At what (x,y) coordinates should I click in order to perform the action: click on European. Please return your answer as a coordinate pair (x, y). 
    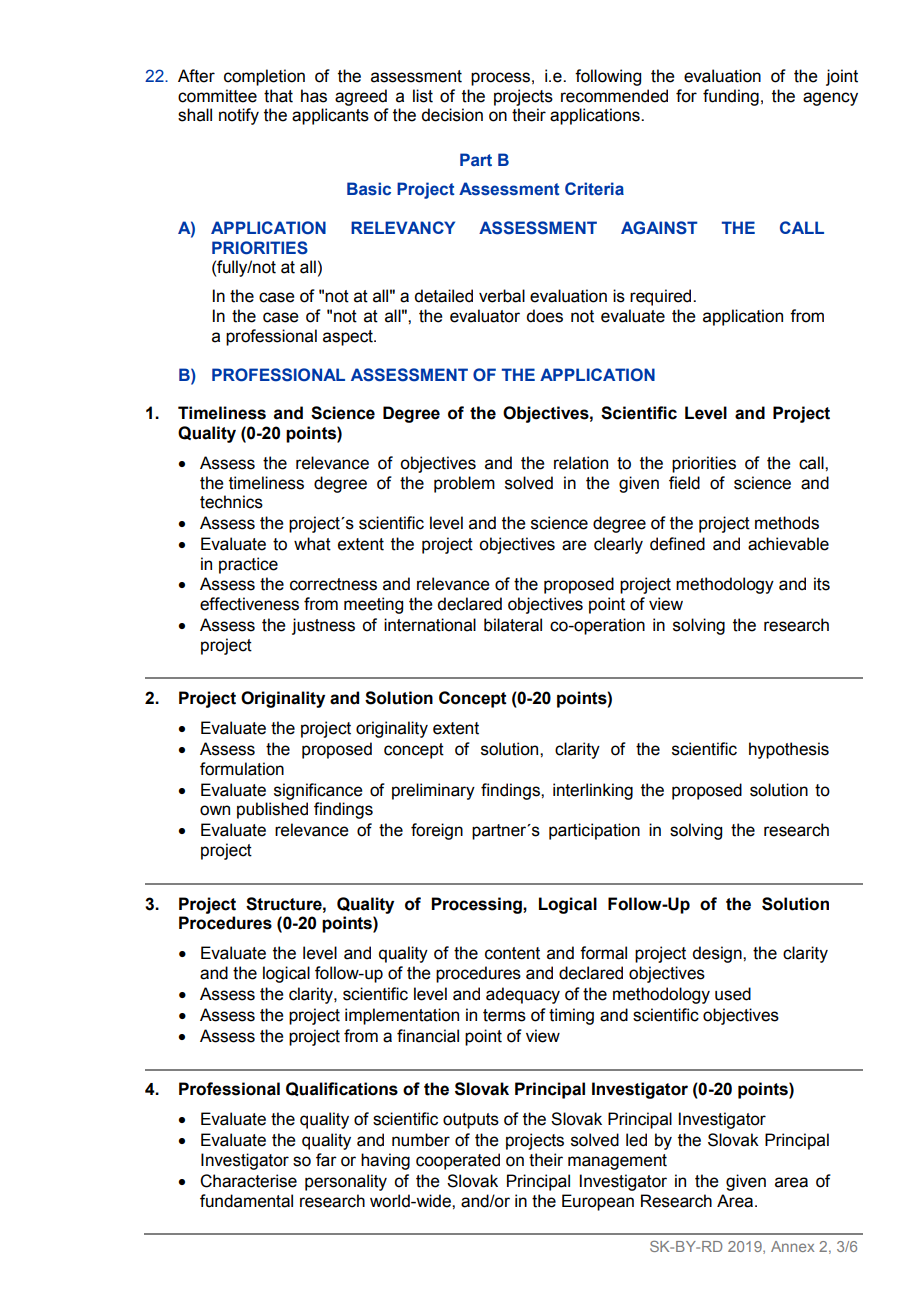
    Looking at the image, I should click on (598, 1202).
